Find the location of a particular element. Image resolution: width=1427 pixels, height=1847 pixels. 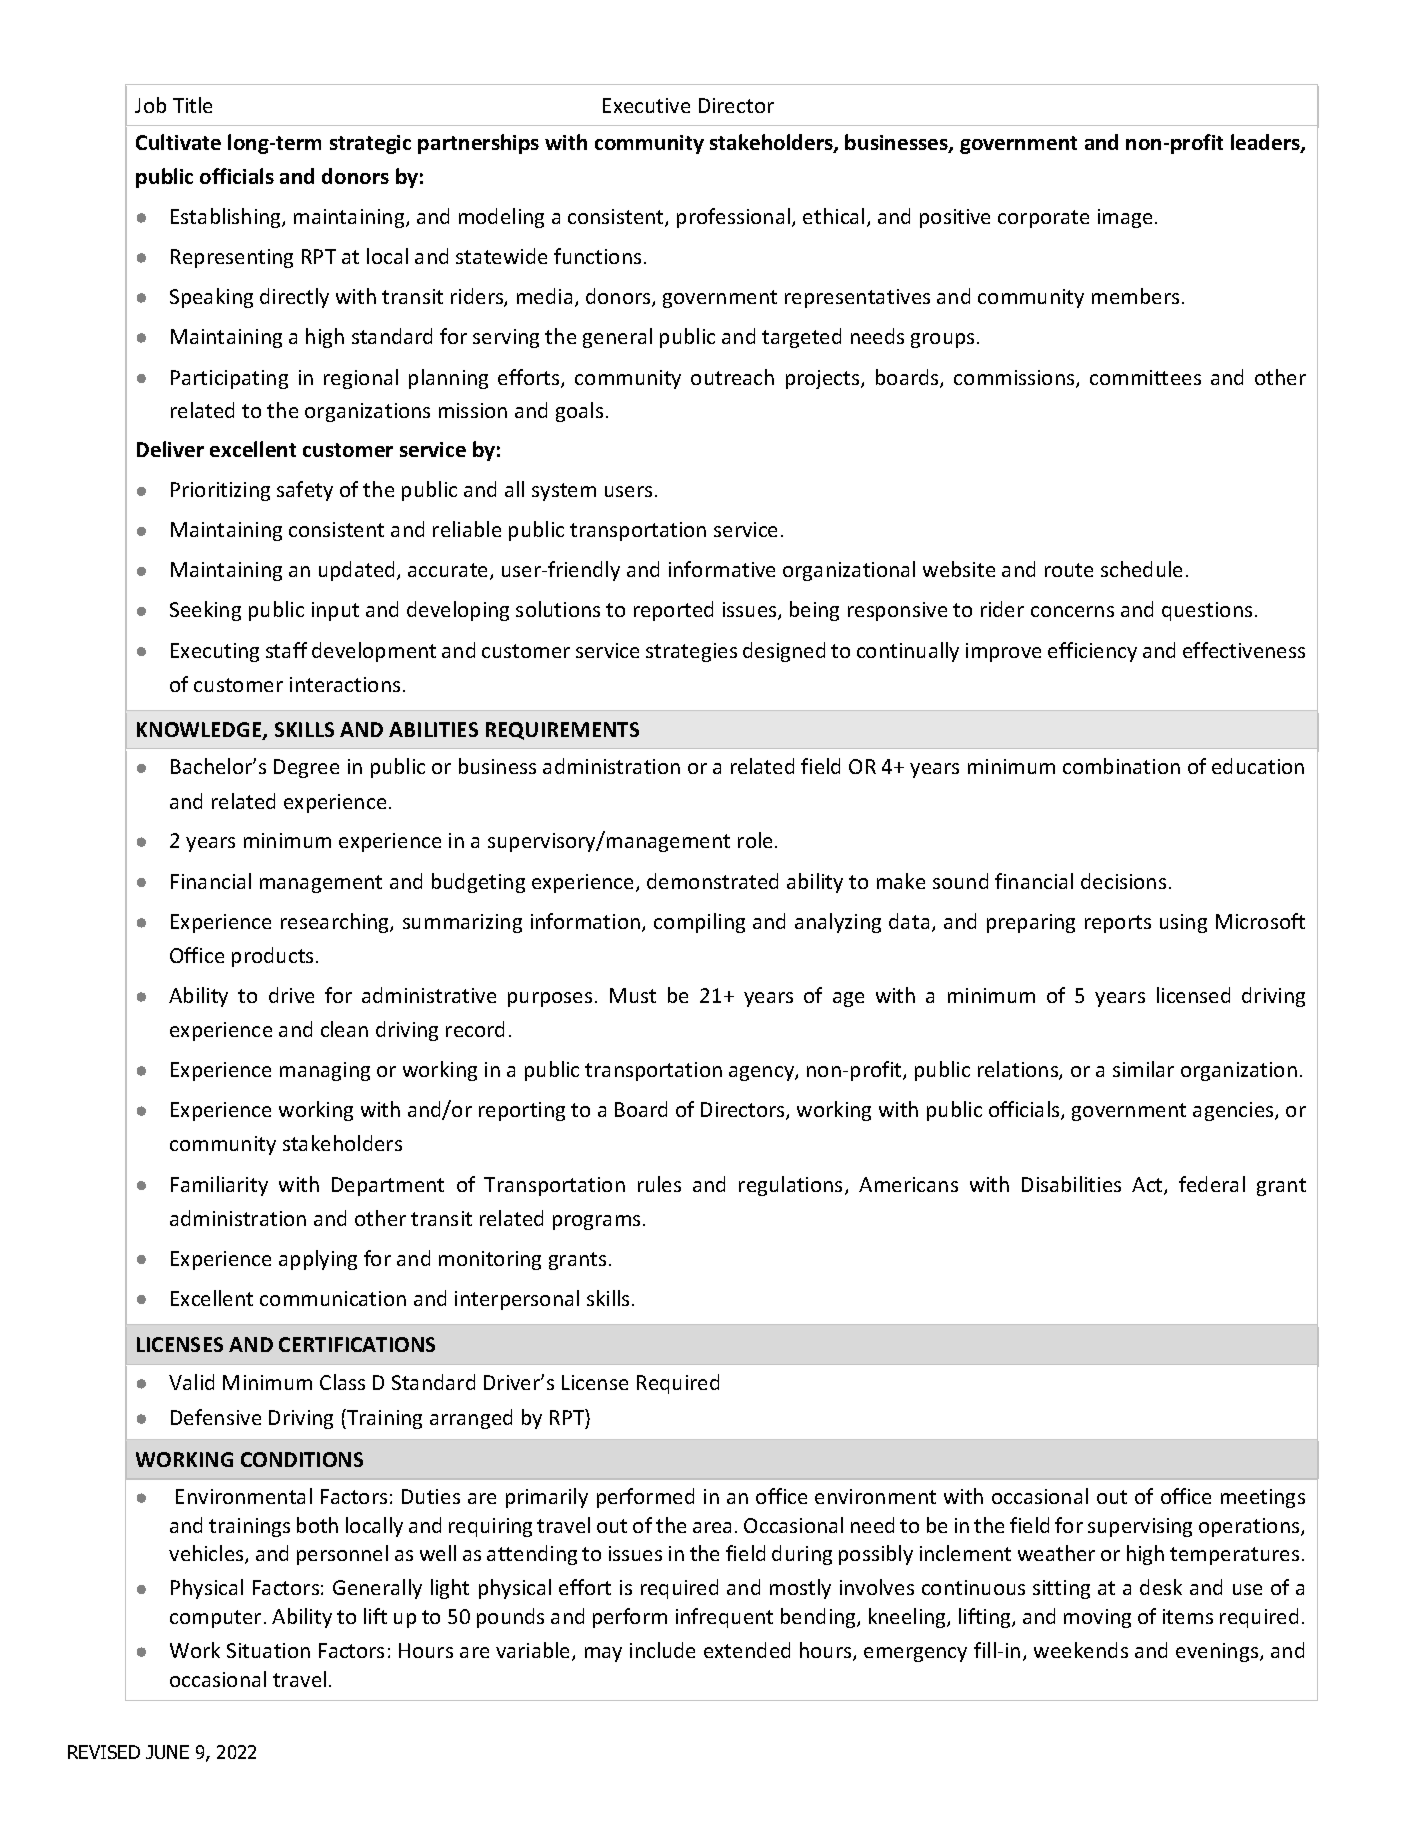

weekends is located at coordinates (1081, 1650).
